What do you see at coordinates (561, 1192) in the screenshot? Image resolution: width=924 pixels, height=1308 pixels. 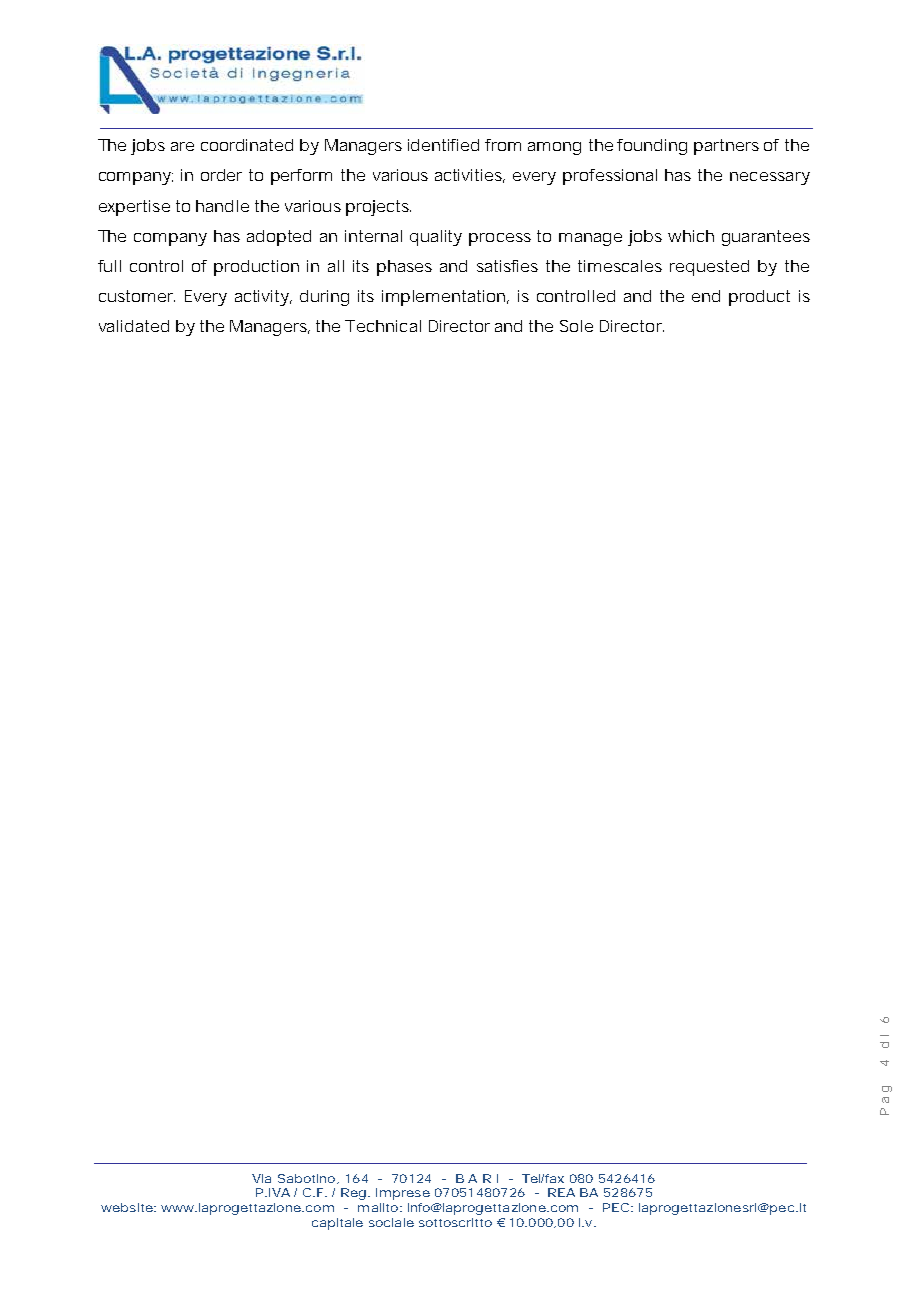 I see `REA` at bounding box center [561, 1192].
